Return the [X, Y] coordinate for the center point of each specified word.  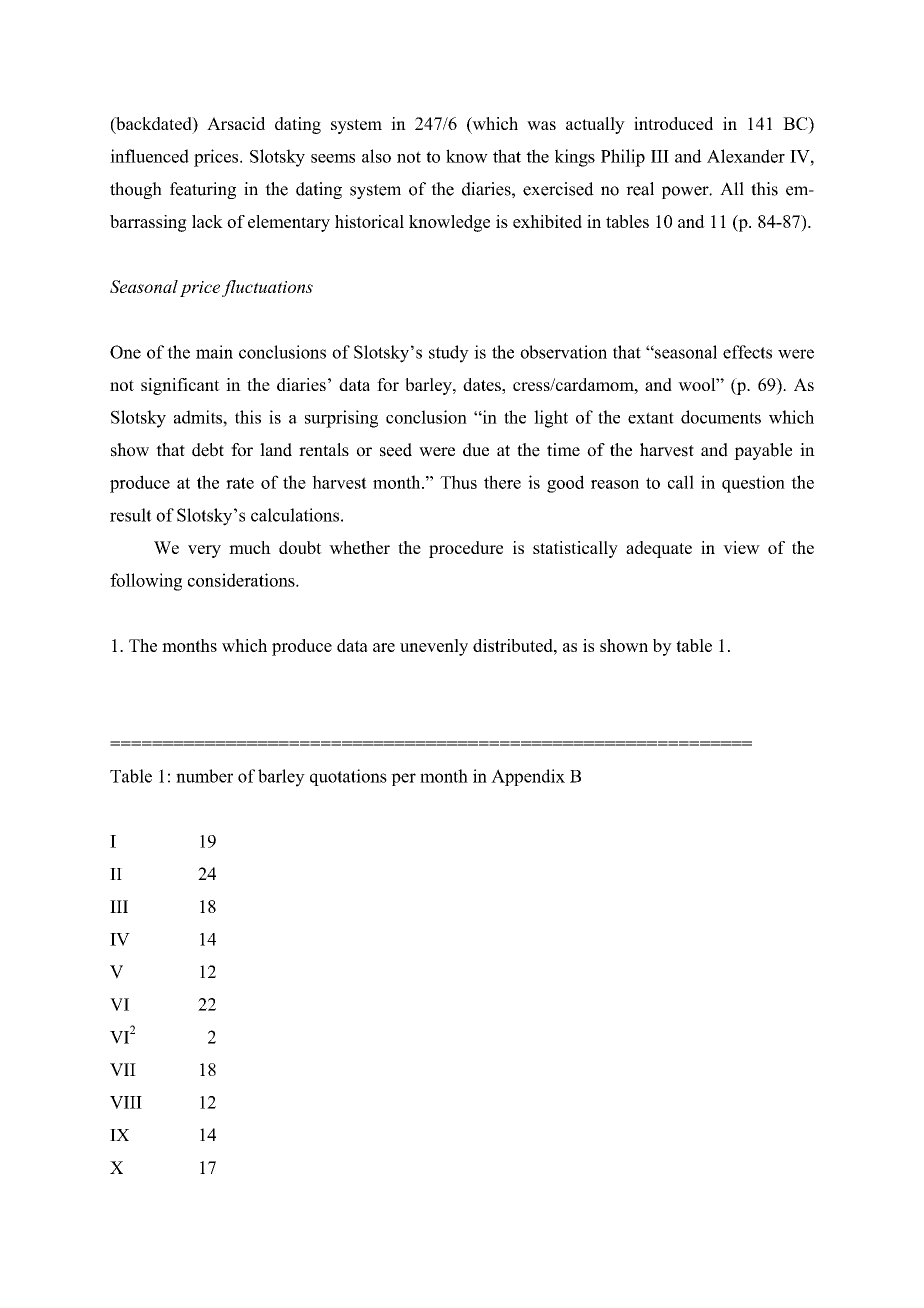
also [376, 156]
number [204, 776]
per [403, 779]
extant [651, 418]
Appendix [528, 777]
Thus [458, 482]
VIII [126, 1102]
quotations [348, 777]
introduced [673, 123]
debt [208, 450]
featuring [203, 190]
